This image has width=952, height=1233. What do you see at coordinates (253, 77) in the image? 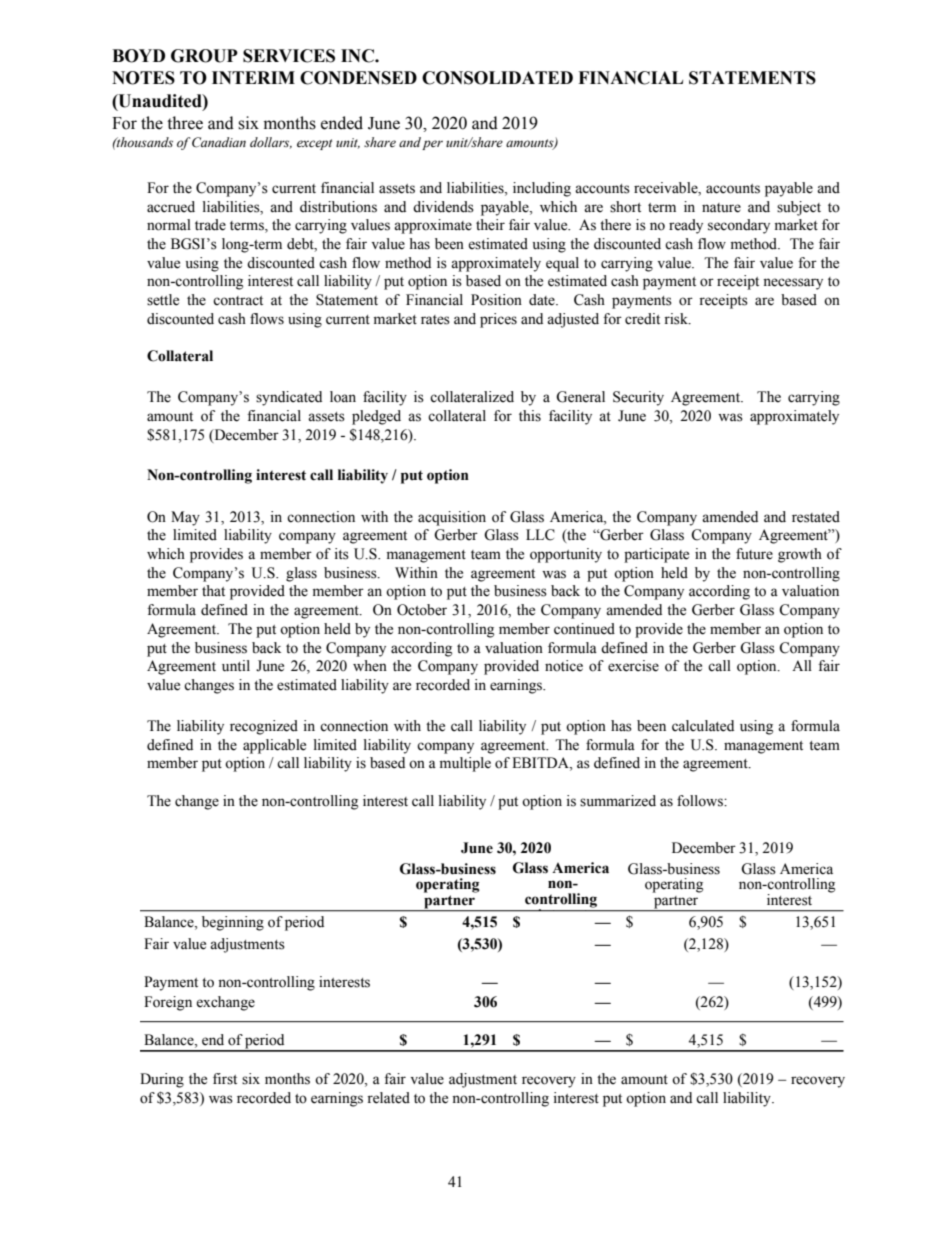
I see `INTERIM` at bounding box center [253, 77].
